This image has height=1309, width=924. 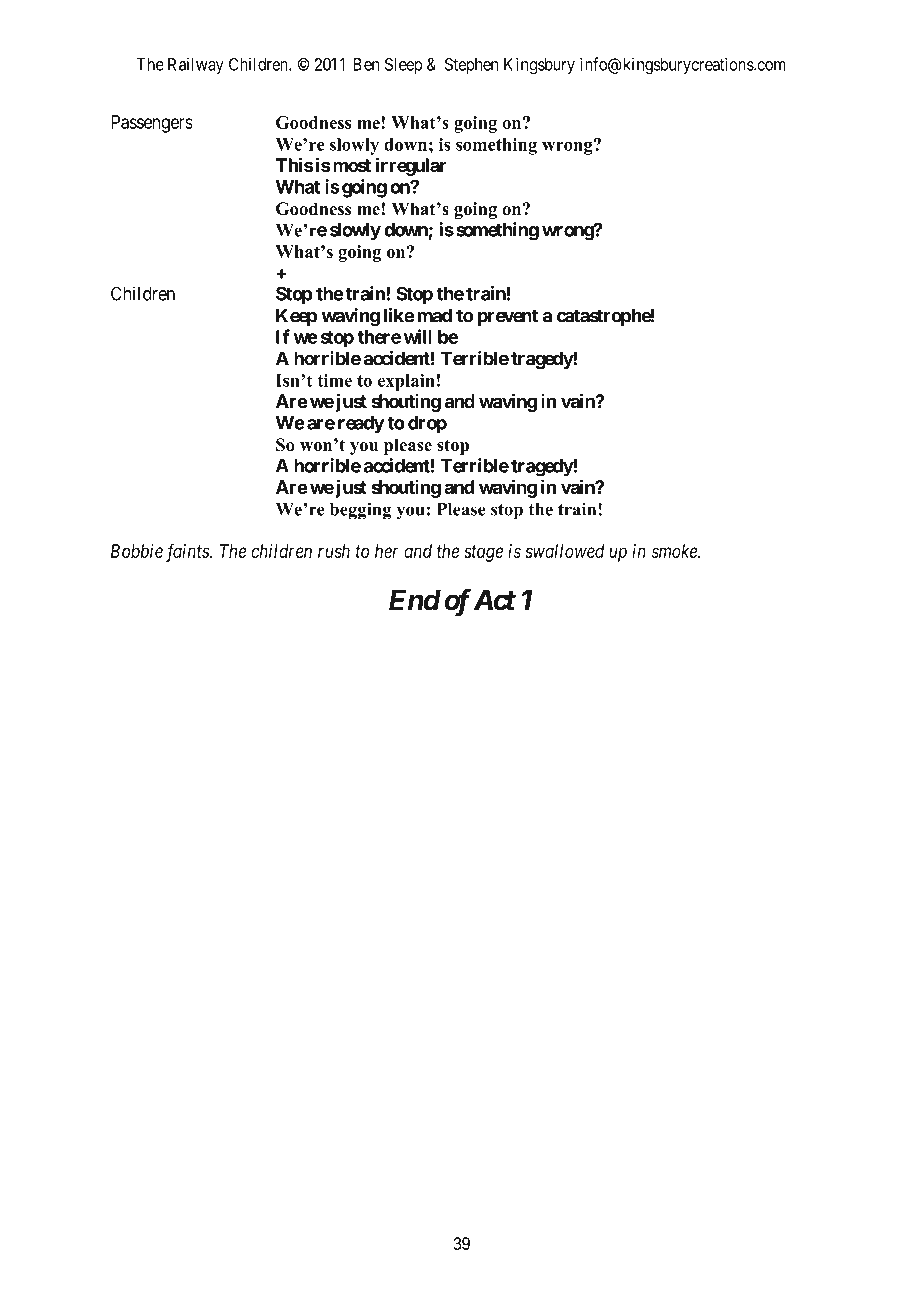 I want to click on will, so click(x=418, y=336).
